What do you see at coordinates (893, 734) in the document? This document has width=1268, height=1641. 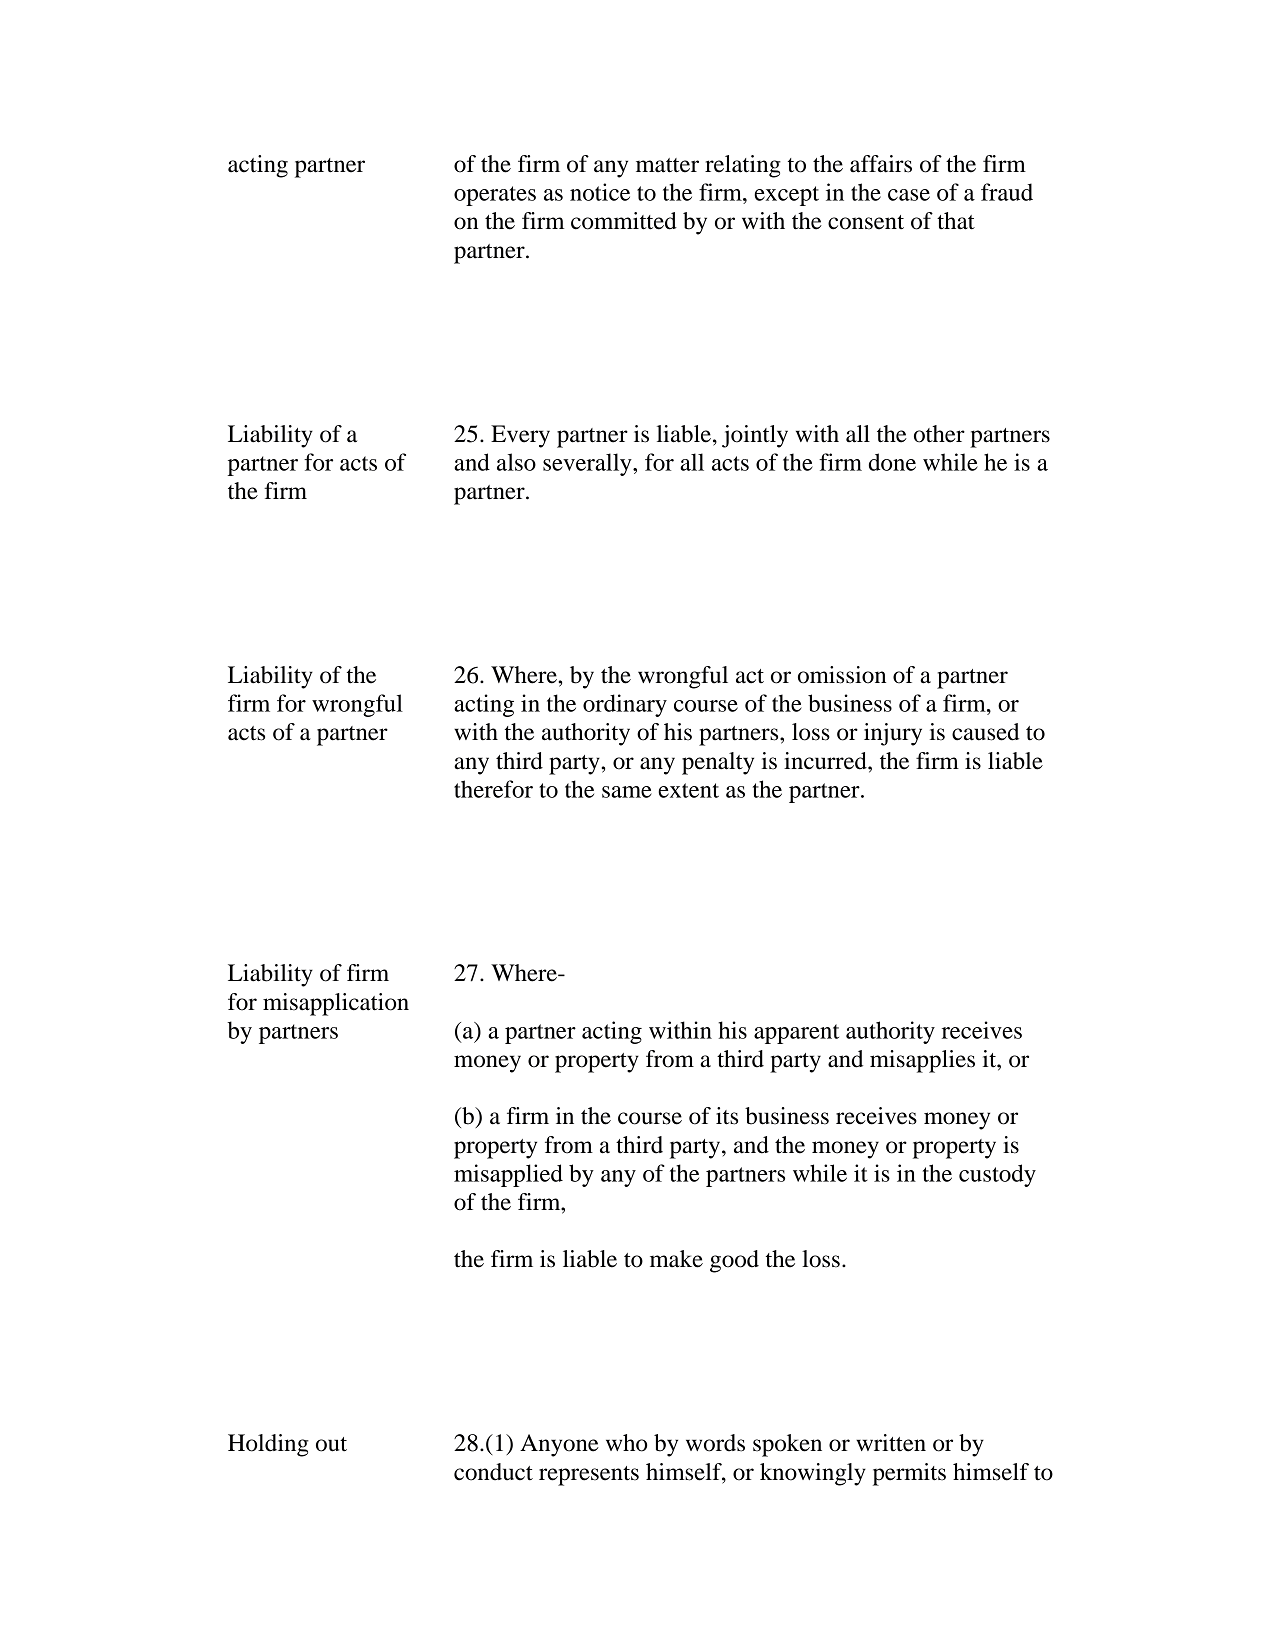 I see `injury` at bounding box center [893, 734].
